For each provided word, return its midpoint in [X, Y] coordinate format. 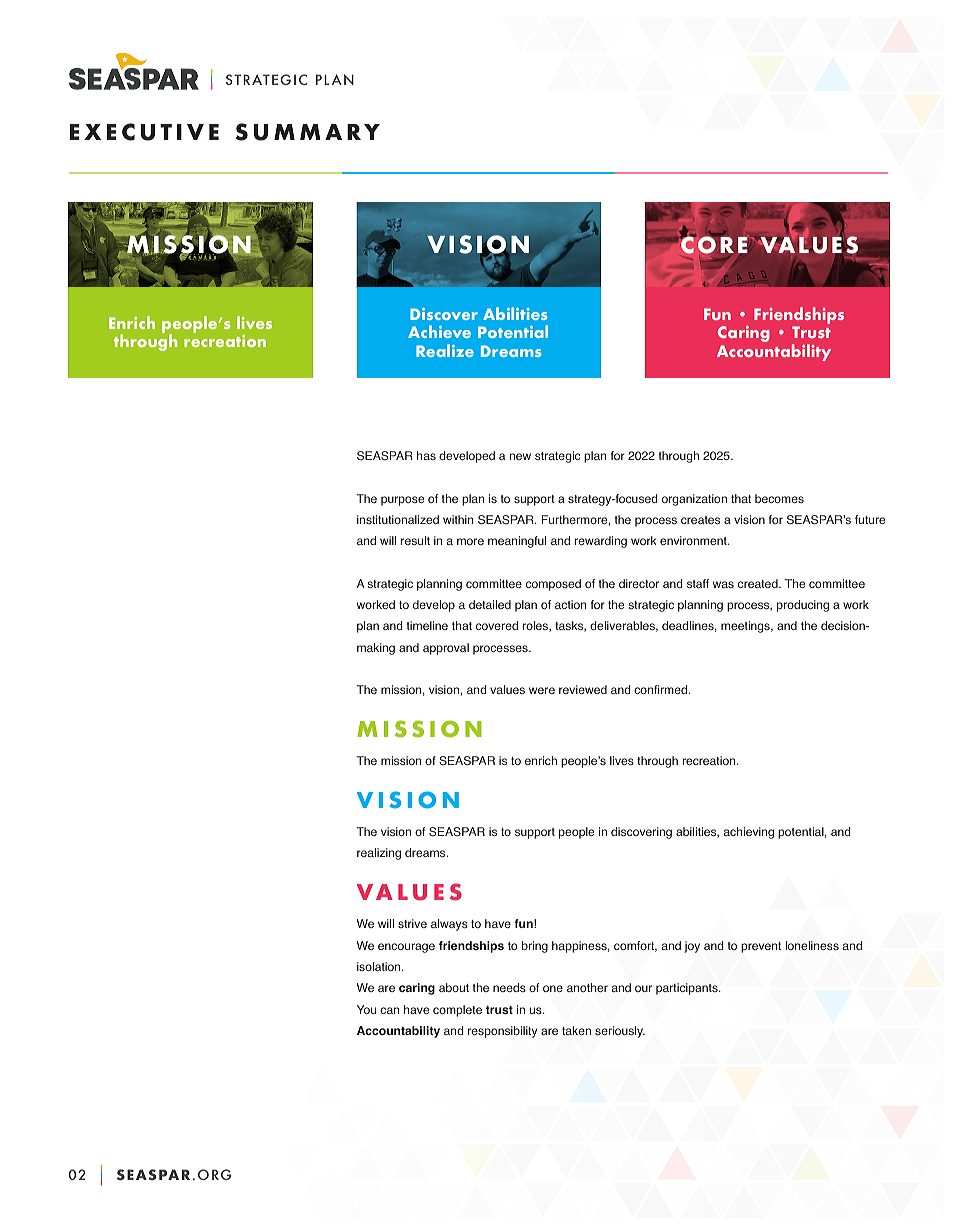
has [426, 455]
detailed [490, 604]
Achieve [439, 331]
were [542, 690]
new [520, 456]
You [366, 1009]
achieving [749, 833]
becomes [779, 498]
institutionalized [398, 519]
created [759, 583]
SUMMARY [308, 132]
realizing [379, 854]
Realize [445, 350]
